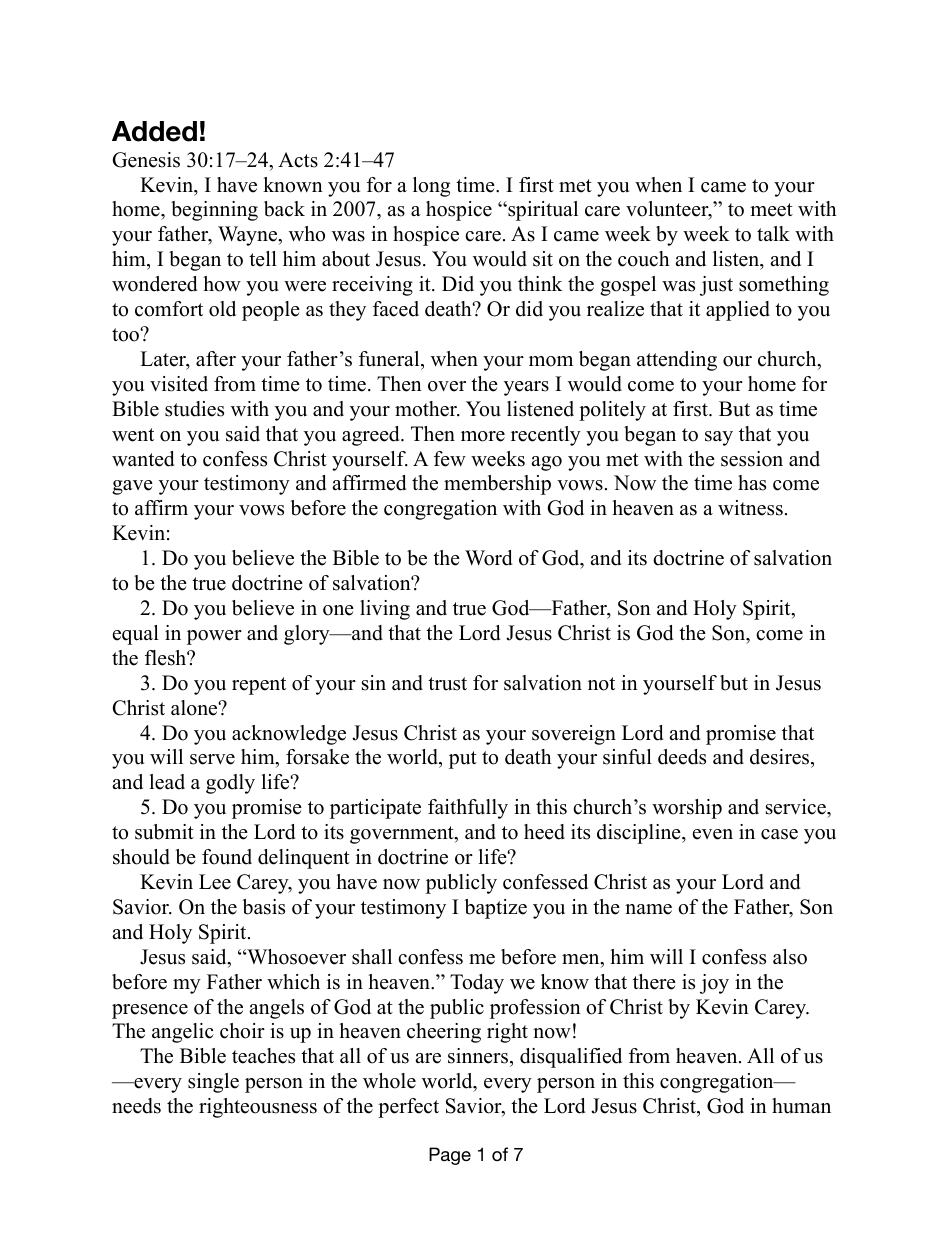  I want to click on mother, so click(427, 409).
